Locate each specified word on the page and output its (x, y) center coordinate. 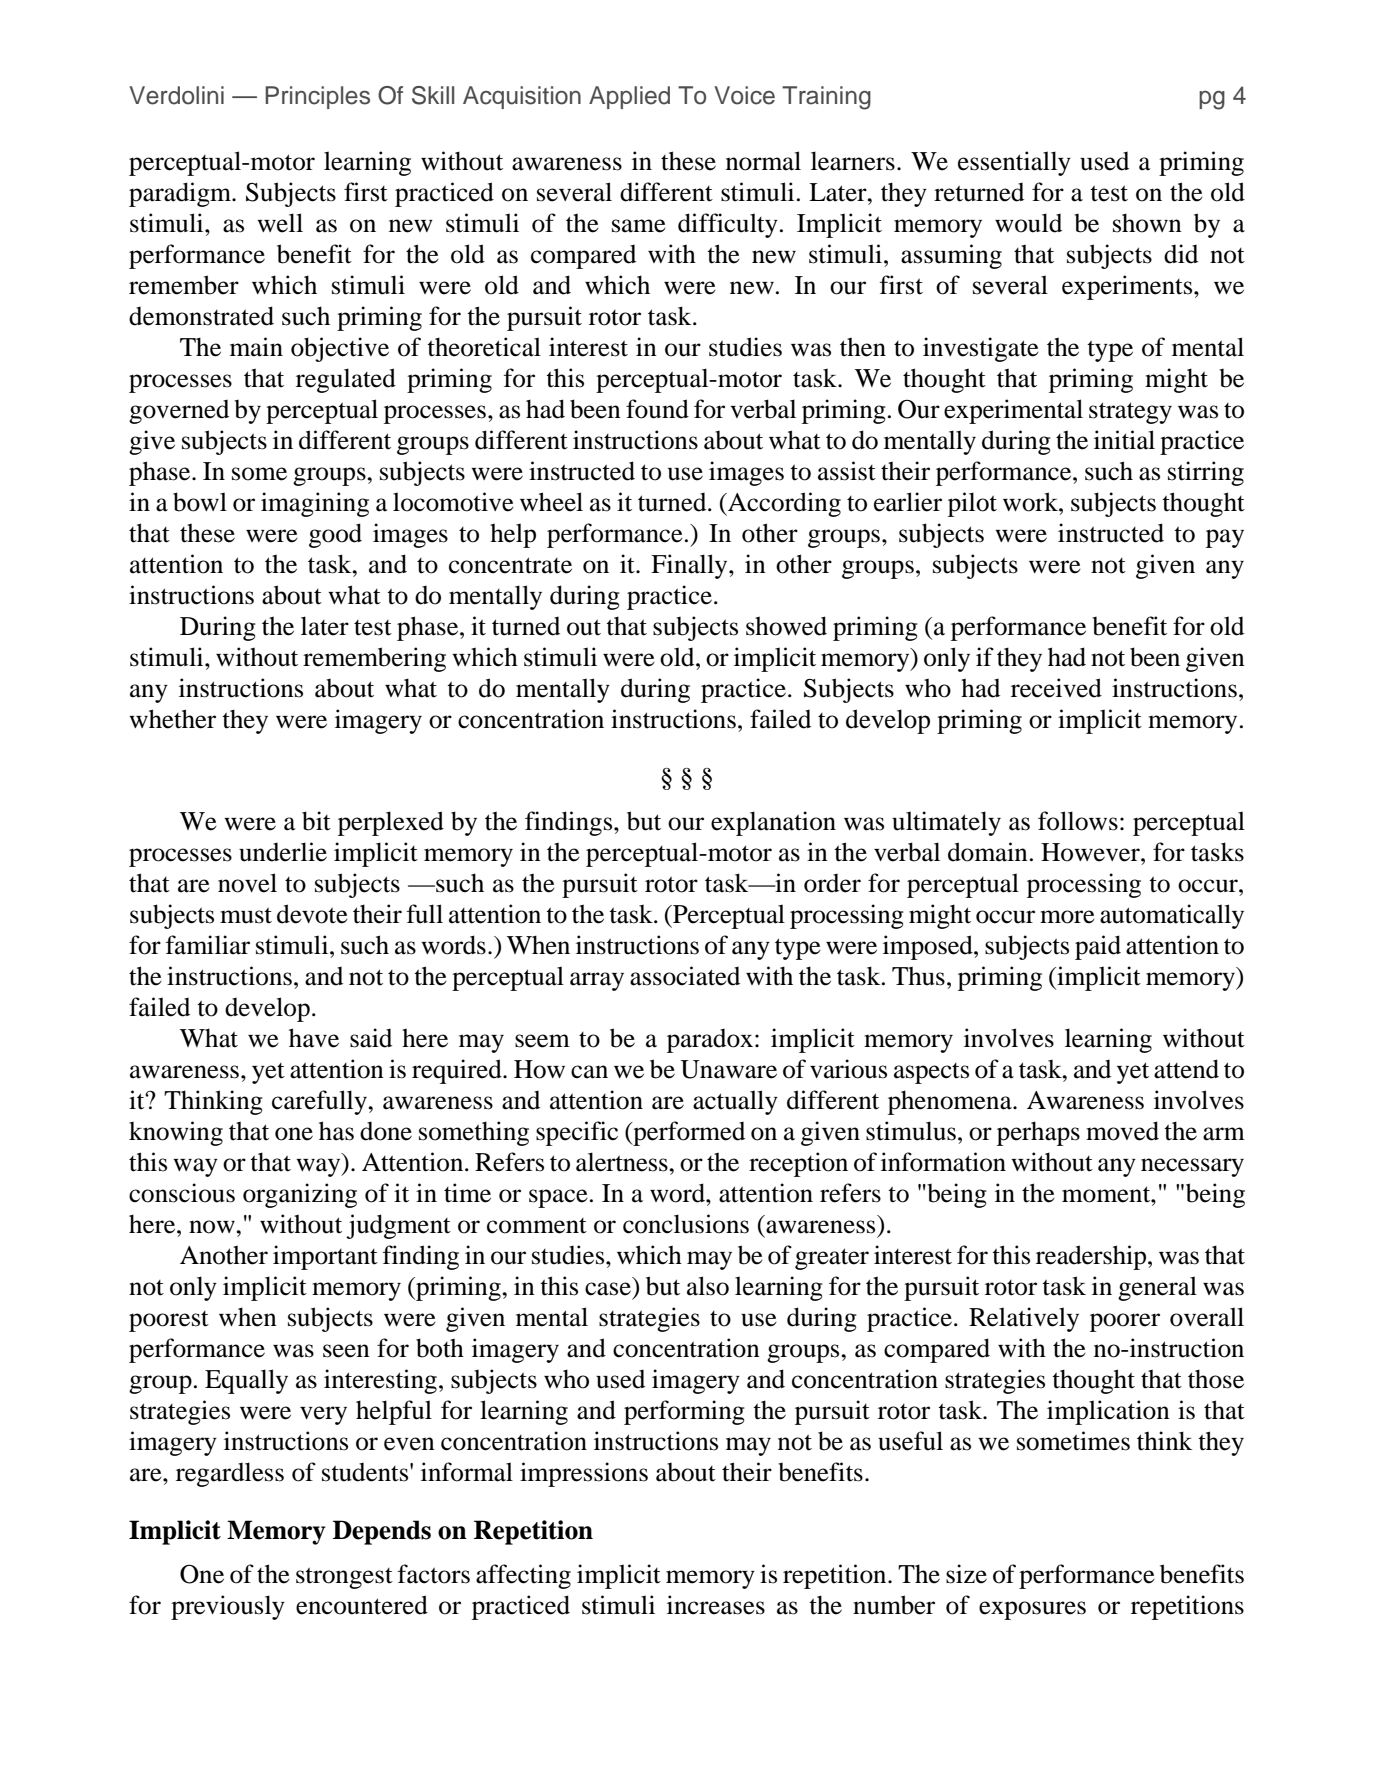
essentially (1014, 163)
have (314, 1038)
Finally (690, 566)
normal (763, 161)
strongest (344, 1578)
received (1056, 688)
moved (1122, 1131)
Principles (317, 97)
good (335, 535)
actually (735, 1102)
